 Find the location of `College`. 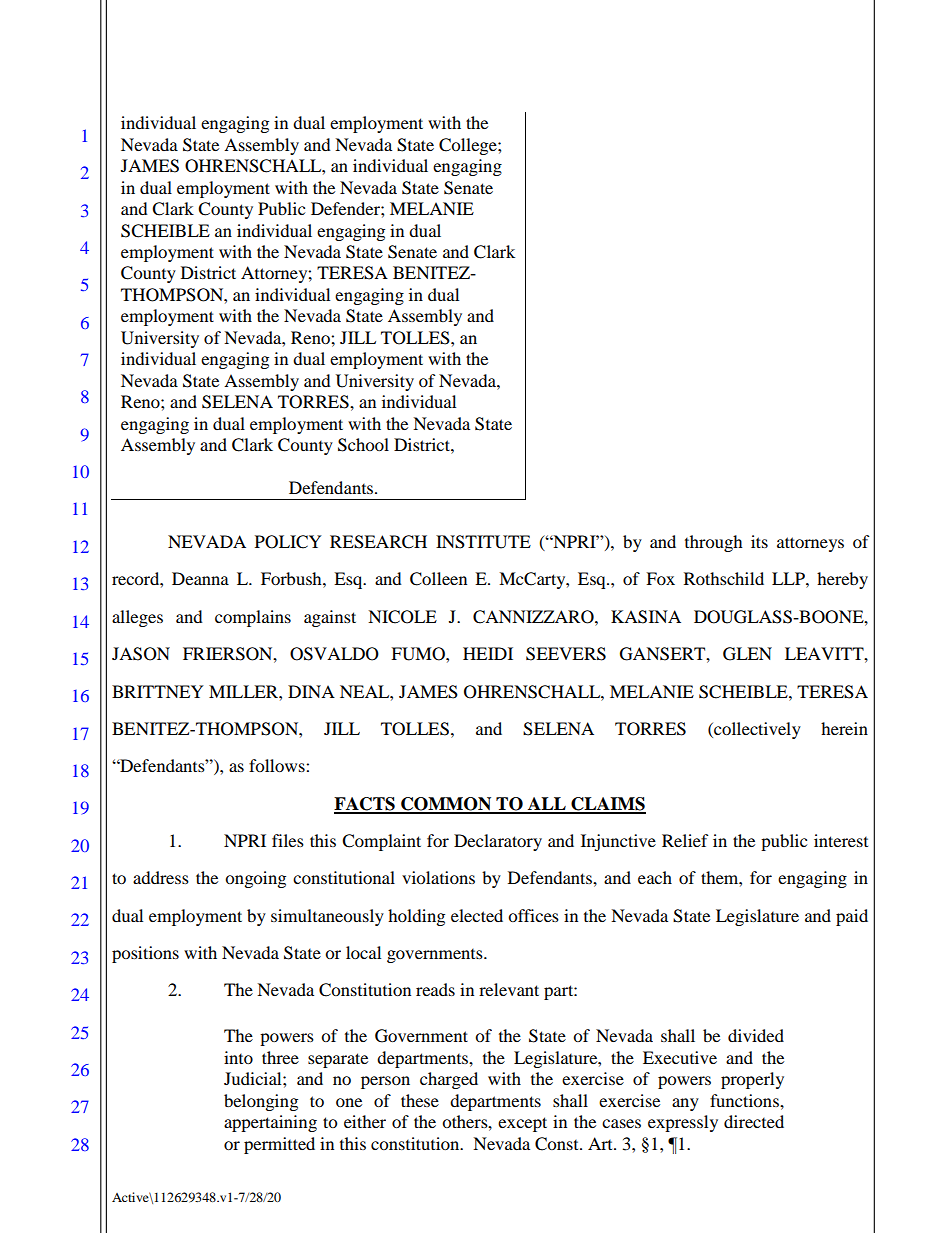

College is located at coordinates (469, 146).
